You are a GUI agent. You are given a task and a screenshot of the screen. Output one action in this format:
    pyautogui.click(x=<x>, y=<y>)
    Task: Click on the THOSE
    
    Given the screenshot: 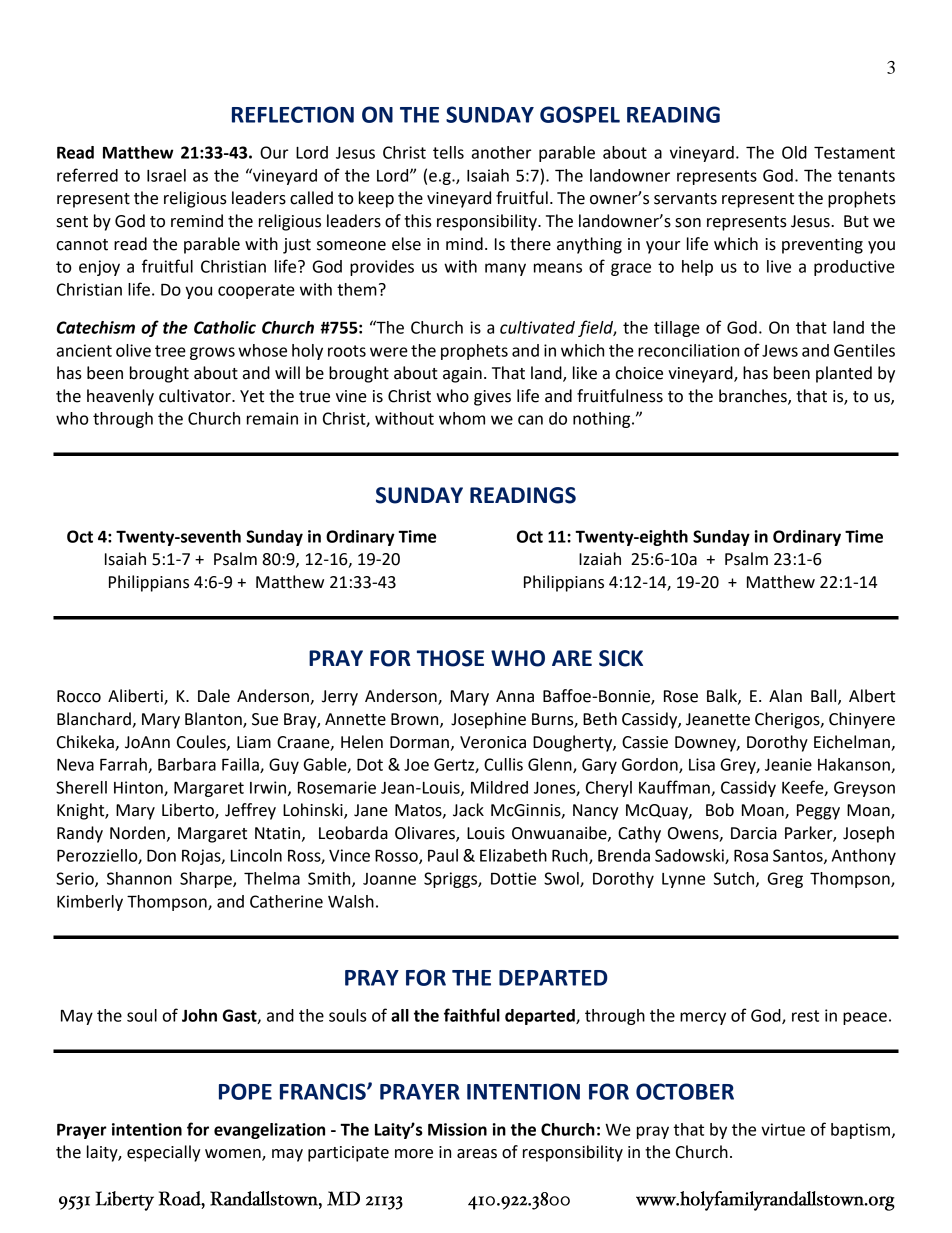 What is the action you would take?
    pyautogui.click(x=450, y=658)
